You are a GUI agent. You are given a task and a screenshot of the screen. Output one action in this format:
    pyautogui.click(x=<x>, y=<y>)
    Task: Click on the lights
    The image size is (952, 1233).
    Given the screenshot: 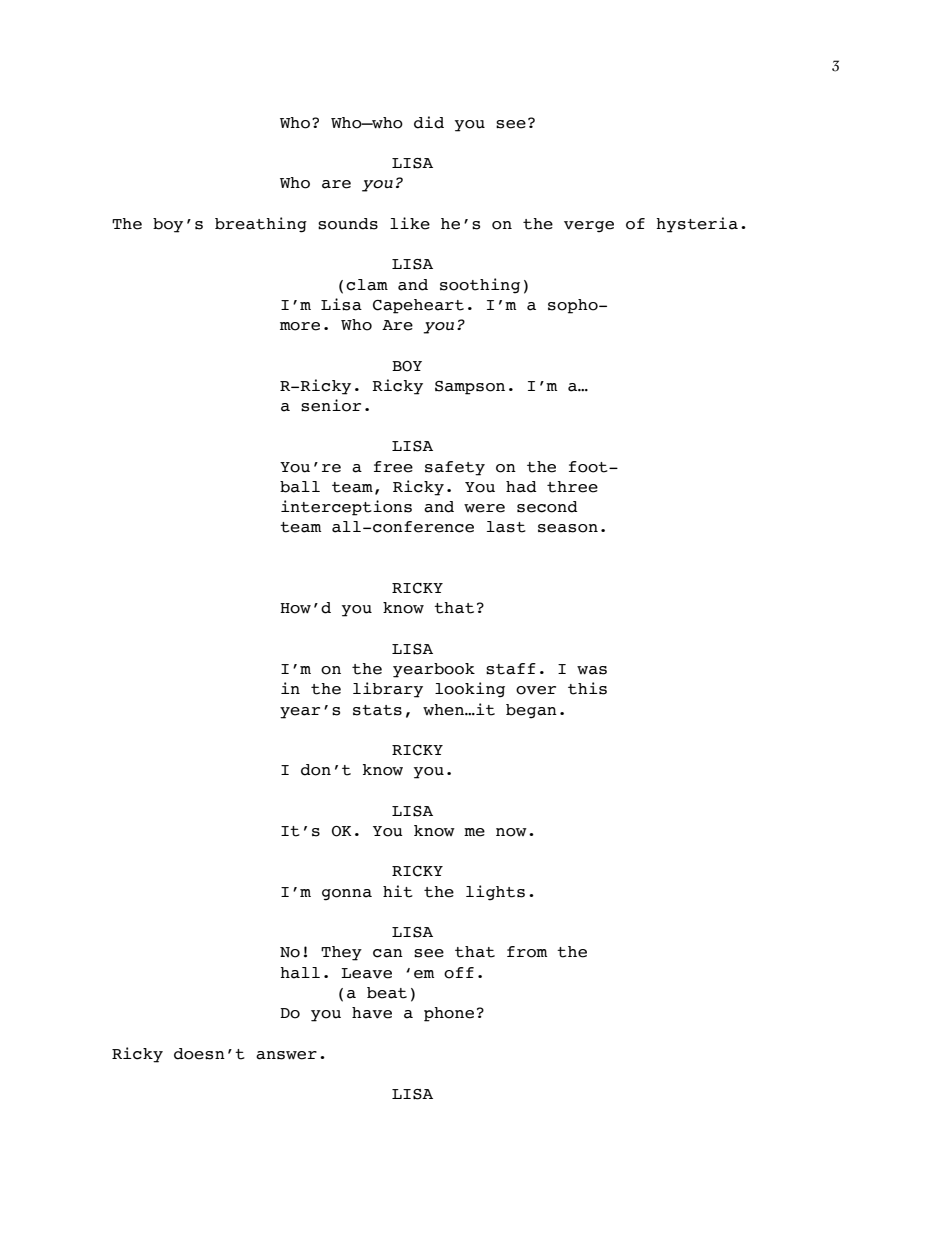 What is the action you would take?
    pyautogui.click(x=495, y=893)
